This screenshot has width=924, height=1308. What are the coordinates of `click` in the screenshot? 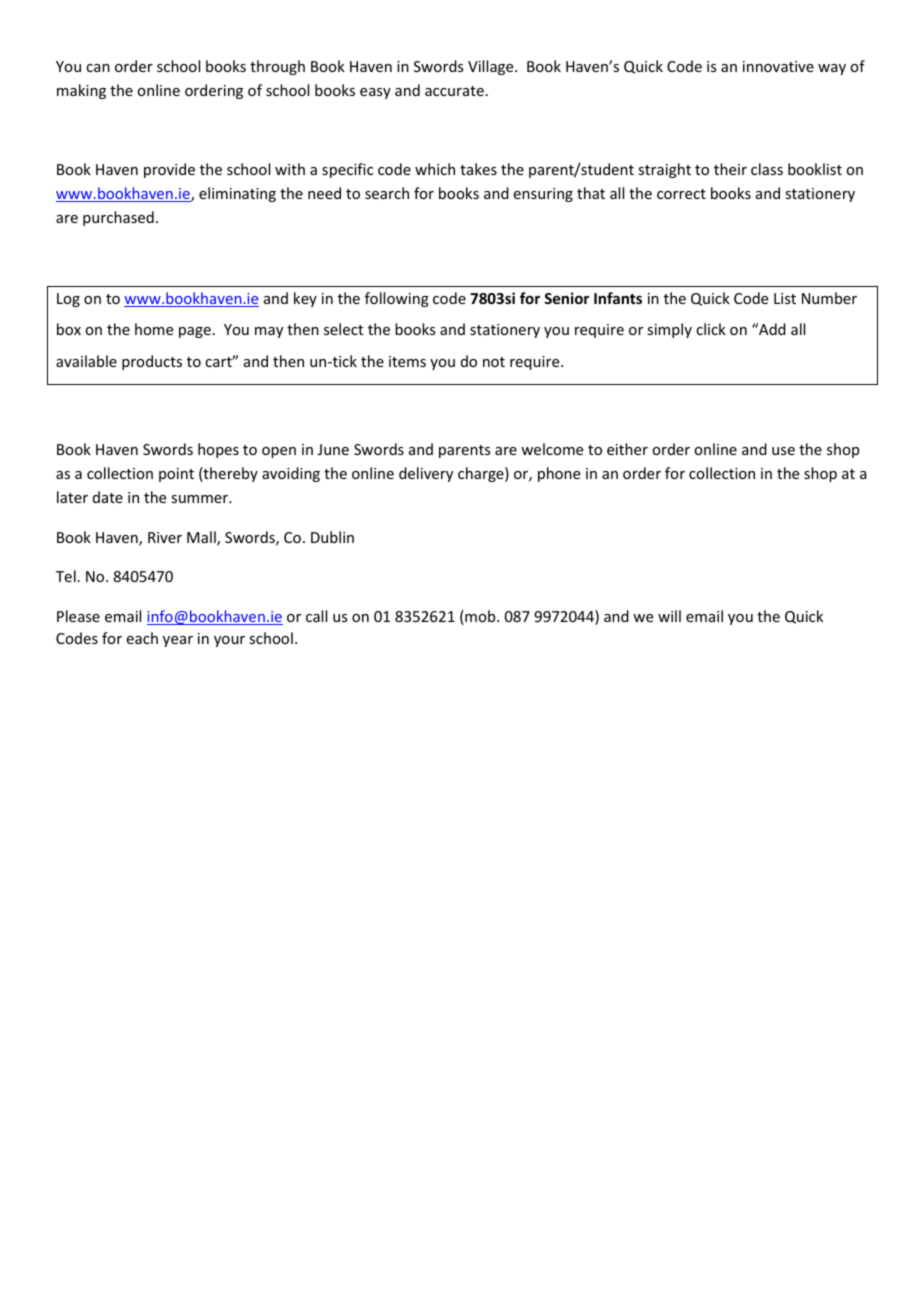 It's located at (711, 329).
